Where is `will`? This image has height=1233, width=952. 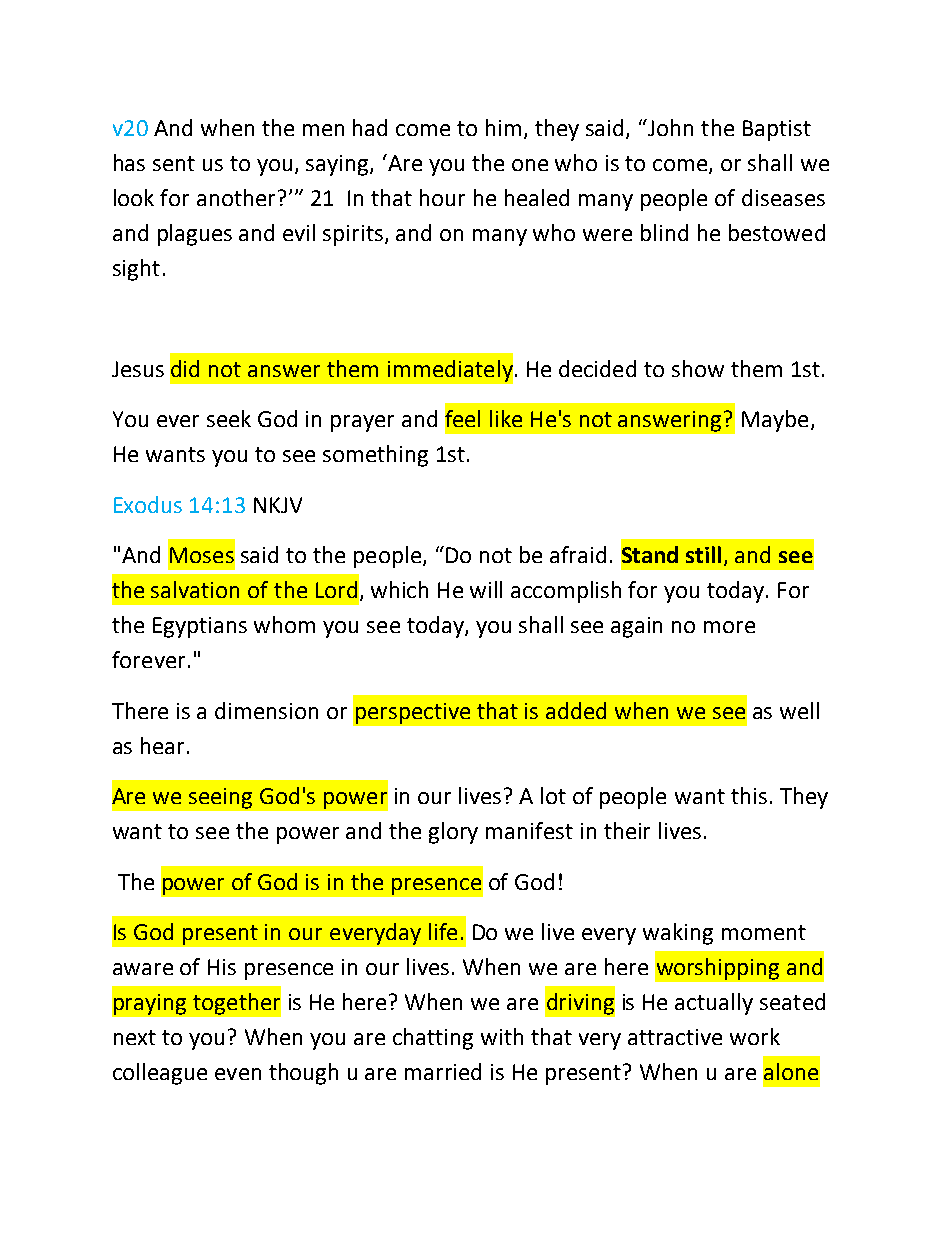
will is located at coordinates (486, 589).
